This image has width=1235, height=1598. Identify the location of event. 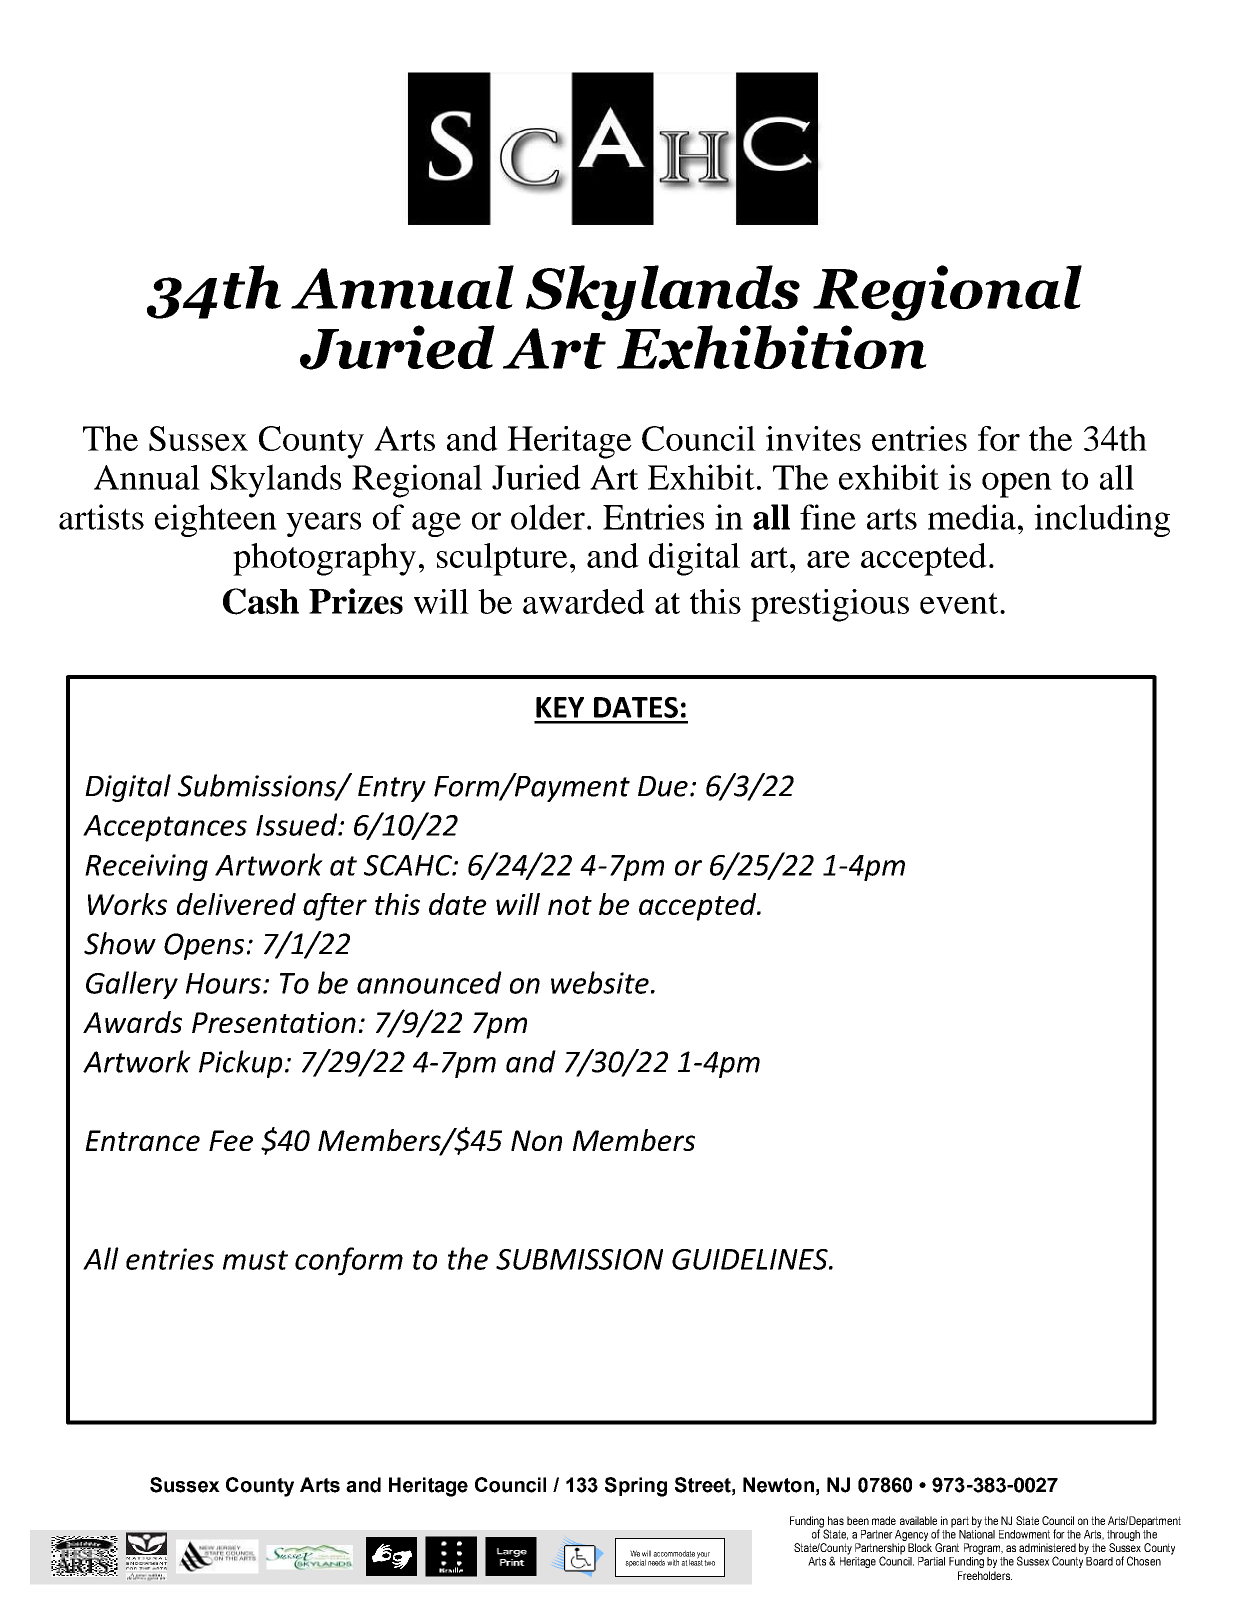
(960, 603).
